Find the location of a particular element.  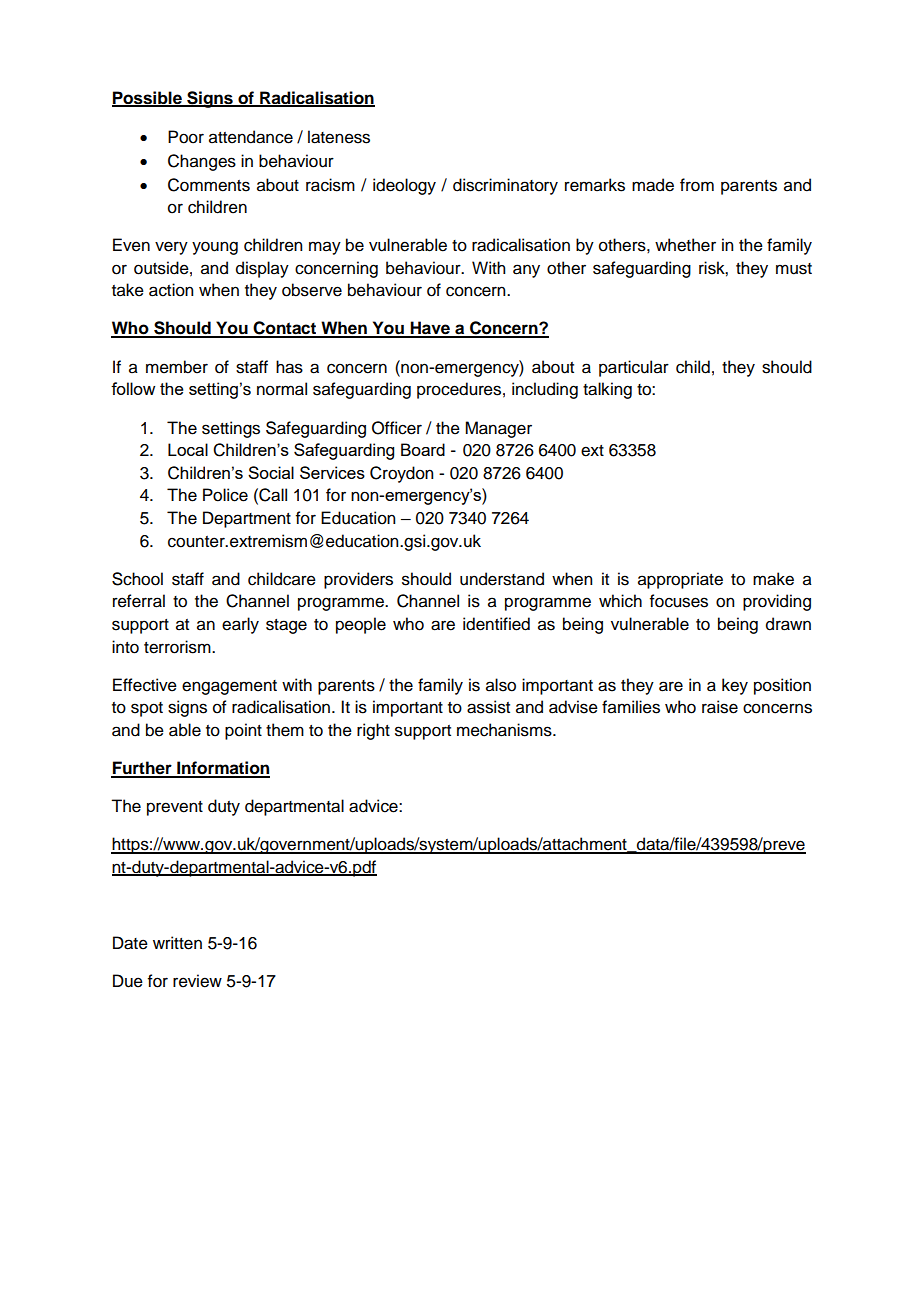

Poor is located at coordinates (186, 137).
